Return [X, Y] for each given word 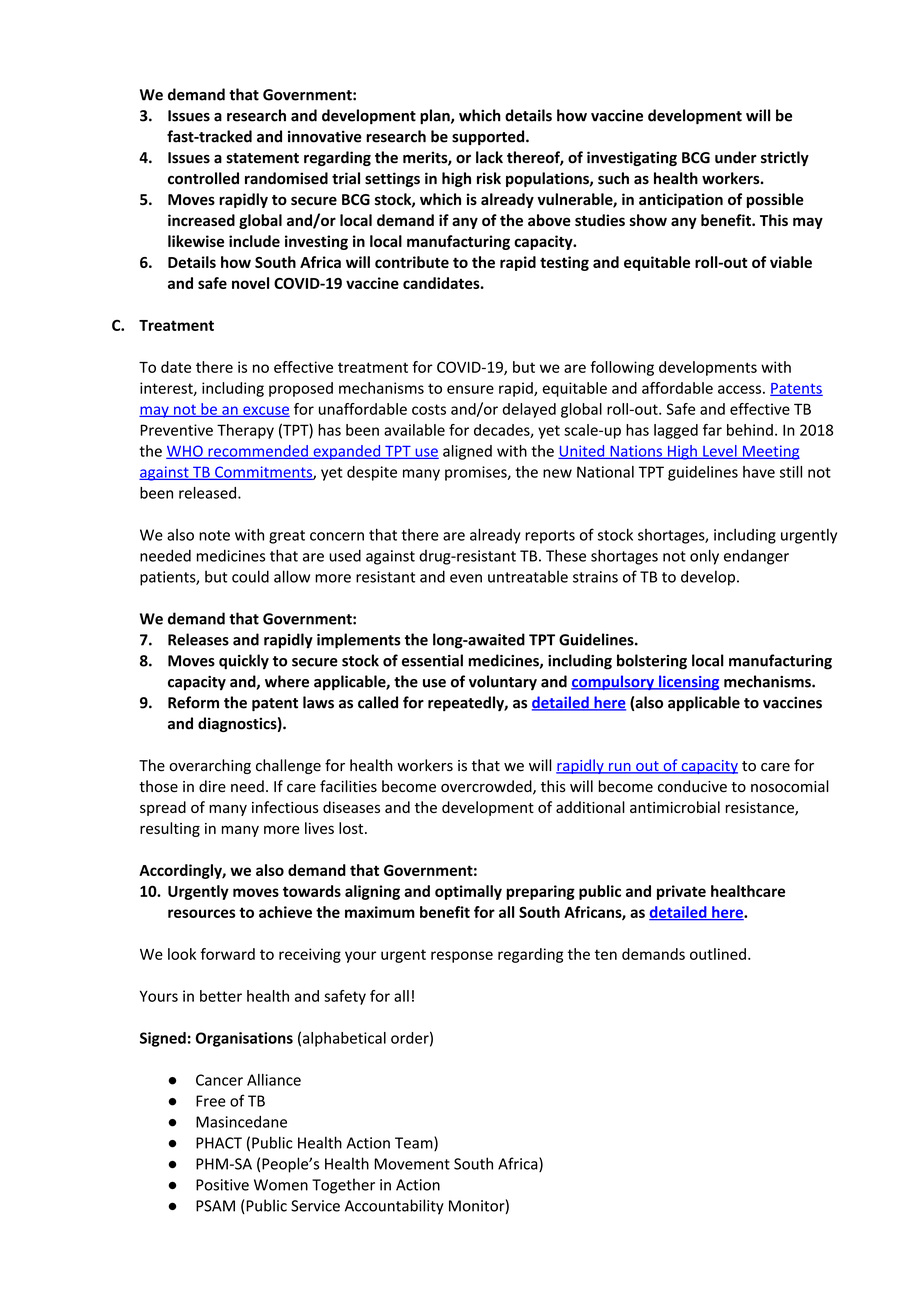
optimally [468, 892]
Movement [412, 1164]
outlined [718, 954]
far [712, 430]
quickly [244, 662]
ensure [470, 389]
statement [262, 158]
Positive [222, 1185]
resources [202, 913]
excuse [265, 411]
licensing [688, 682]
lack [489, 157]
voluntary [503, 682]
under [736, 157]
